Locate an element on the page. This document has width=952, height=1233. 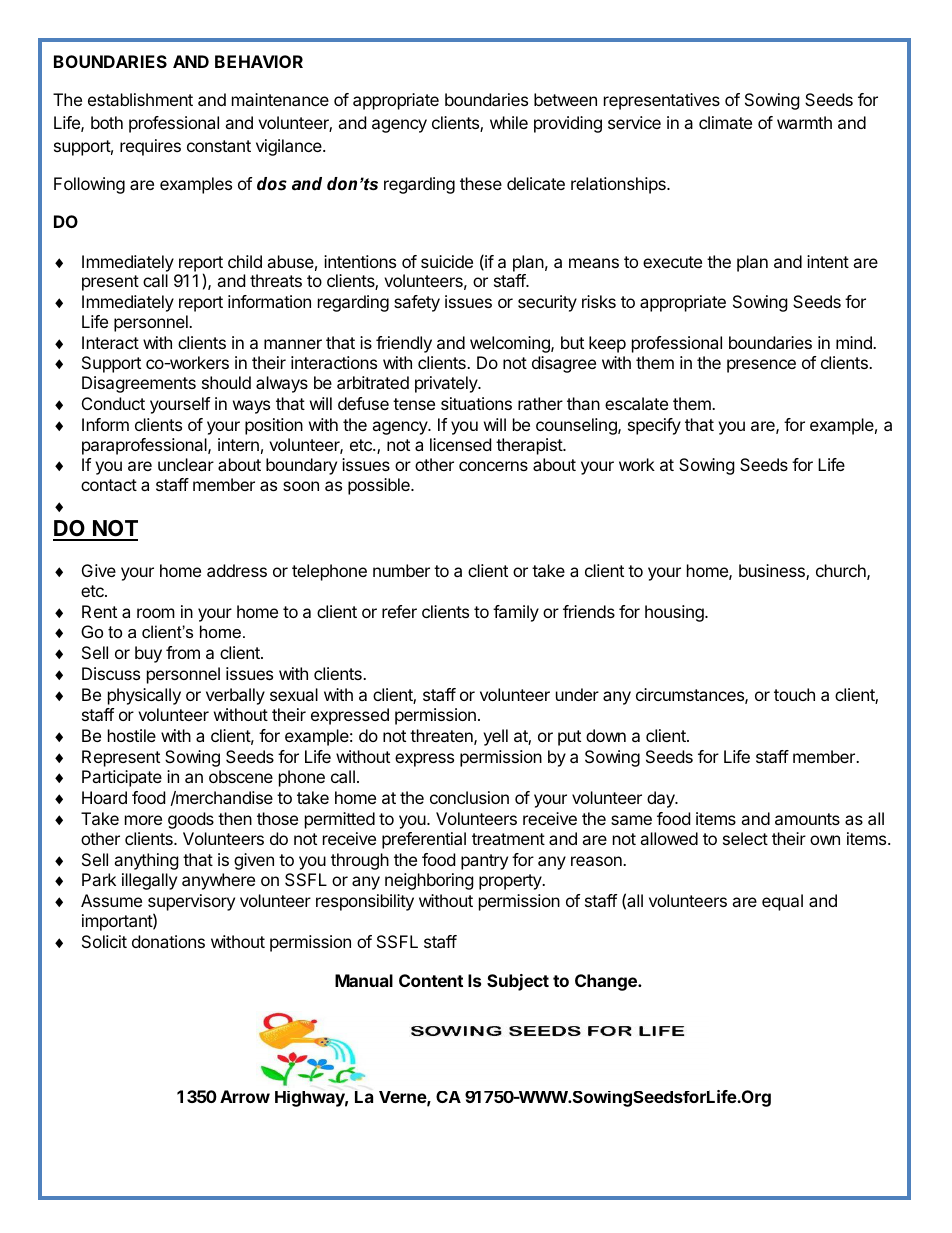
donations is located at coordinates (168, 941).
